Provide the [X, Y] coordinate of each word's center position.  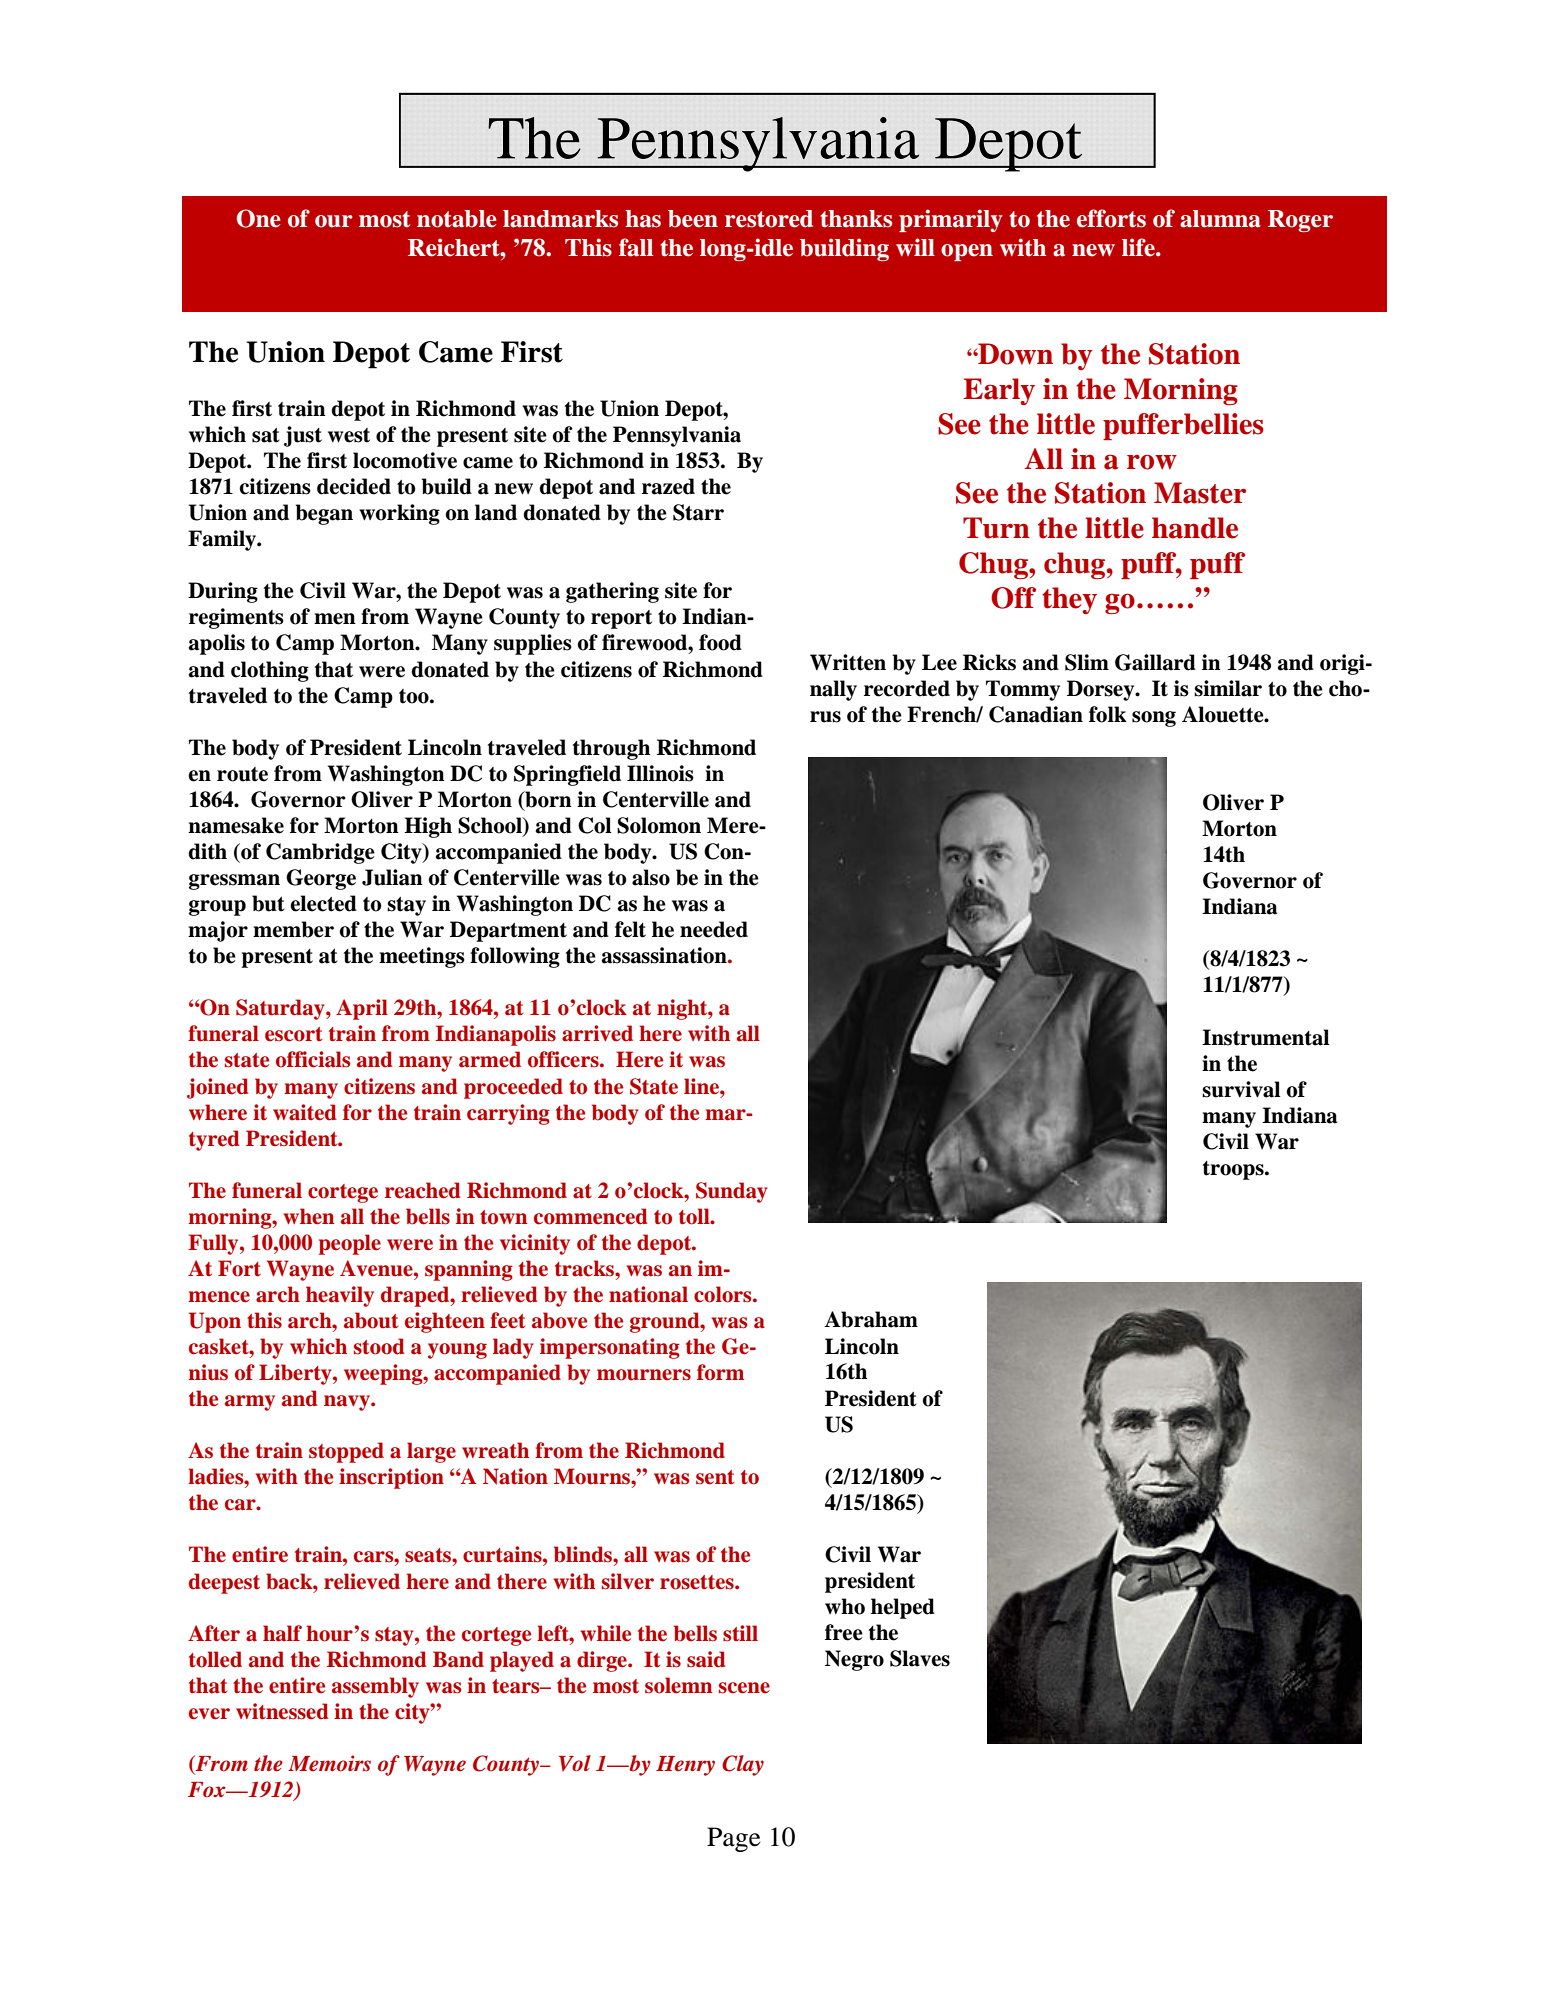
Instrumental [1265, 1037]
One [259, 218]
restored [769, 219]
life [1139, 247]
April [362, 1009]
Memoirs [329, 1763]
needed [714, 929]
